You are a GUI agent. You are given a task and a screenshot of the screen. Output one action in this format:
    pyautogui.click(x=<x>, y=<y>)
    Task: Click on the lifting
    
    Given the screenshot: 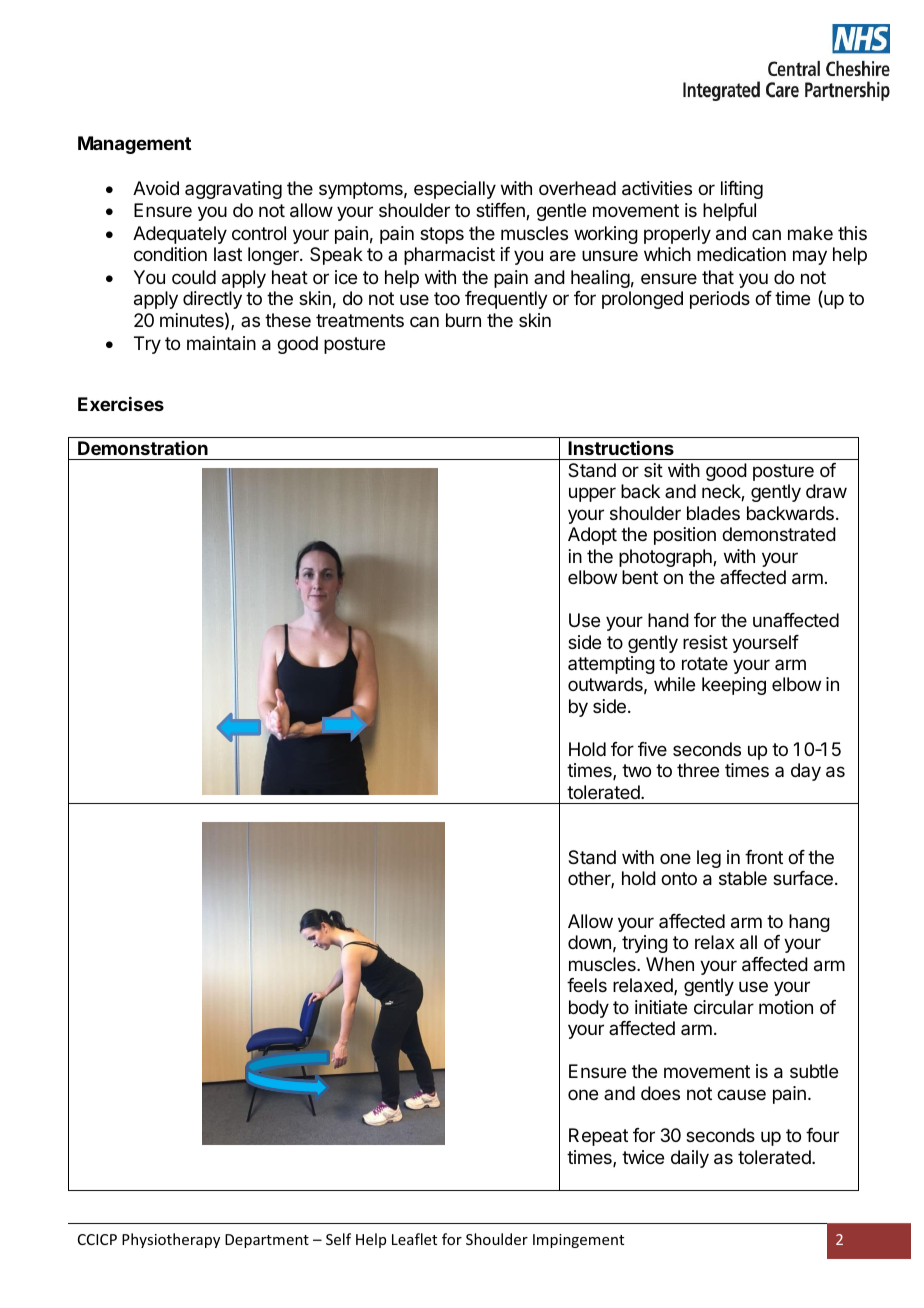 What is the action you would take?
    pyautogui.click(x=742, y=190)
